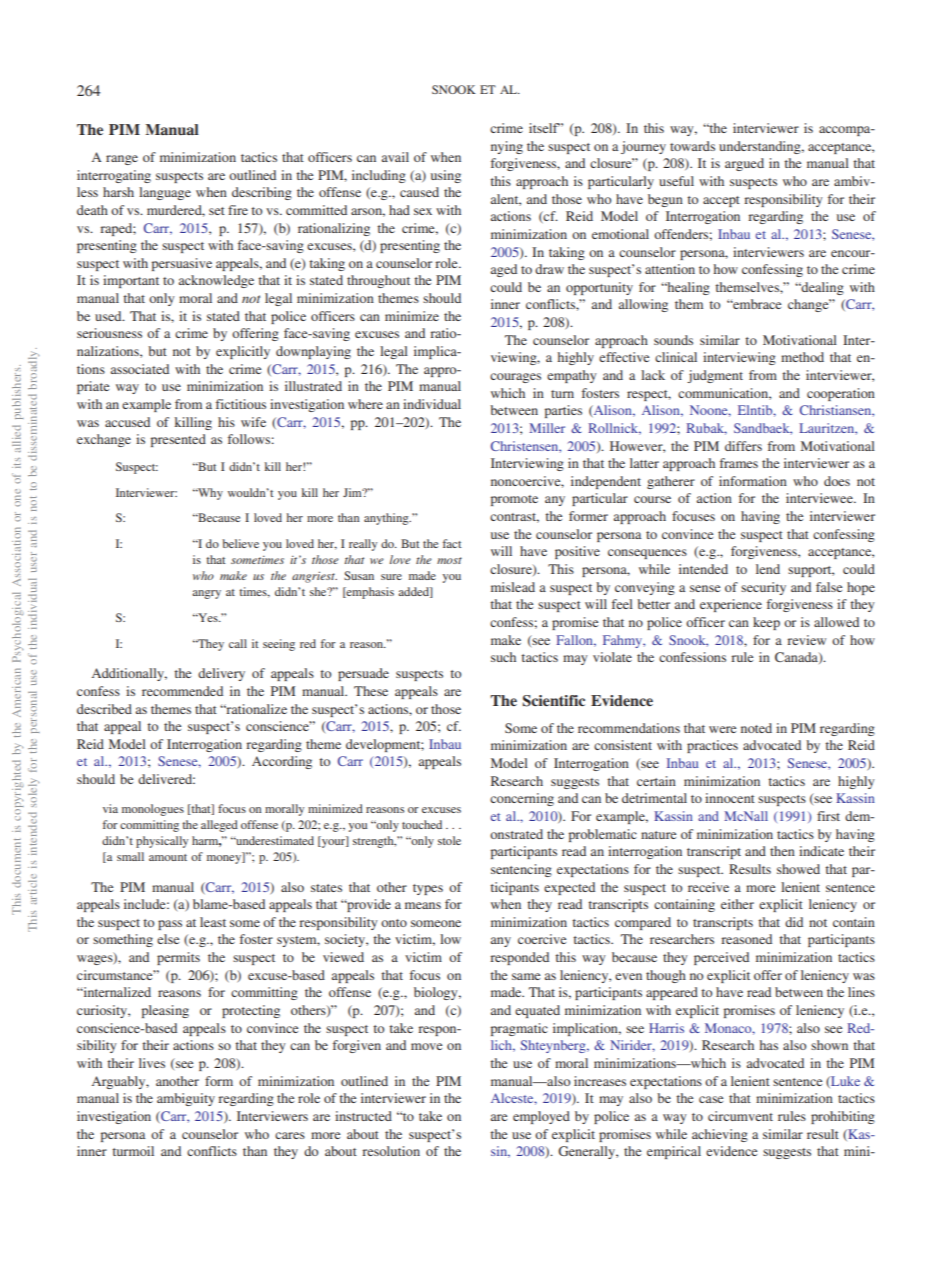 This document has height=1270, width=952. Describe the element at coordinates (186, 1099) in the document. I see `ambiguity` at that location.
